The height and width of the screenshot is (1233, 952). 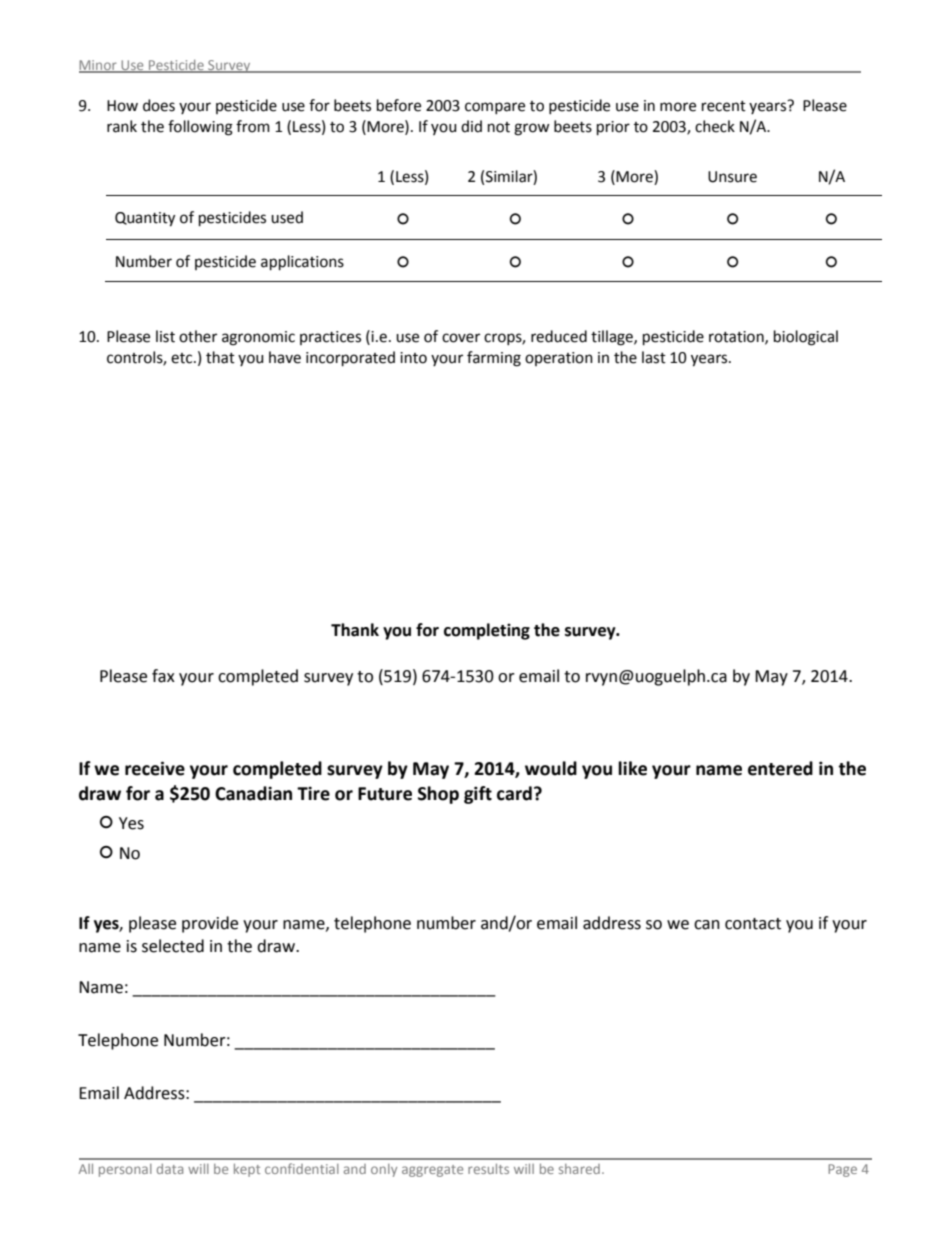 What do you see at coordinates (159, 105) in the screenshot?
I see `does` at bounding box center [159, 105].
